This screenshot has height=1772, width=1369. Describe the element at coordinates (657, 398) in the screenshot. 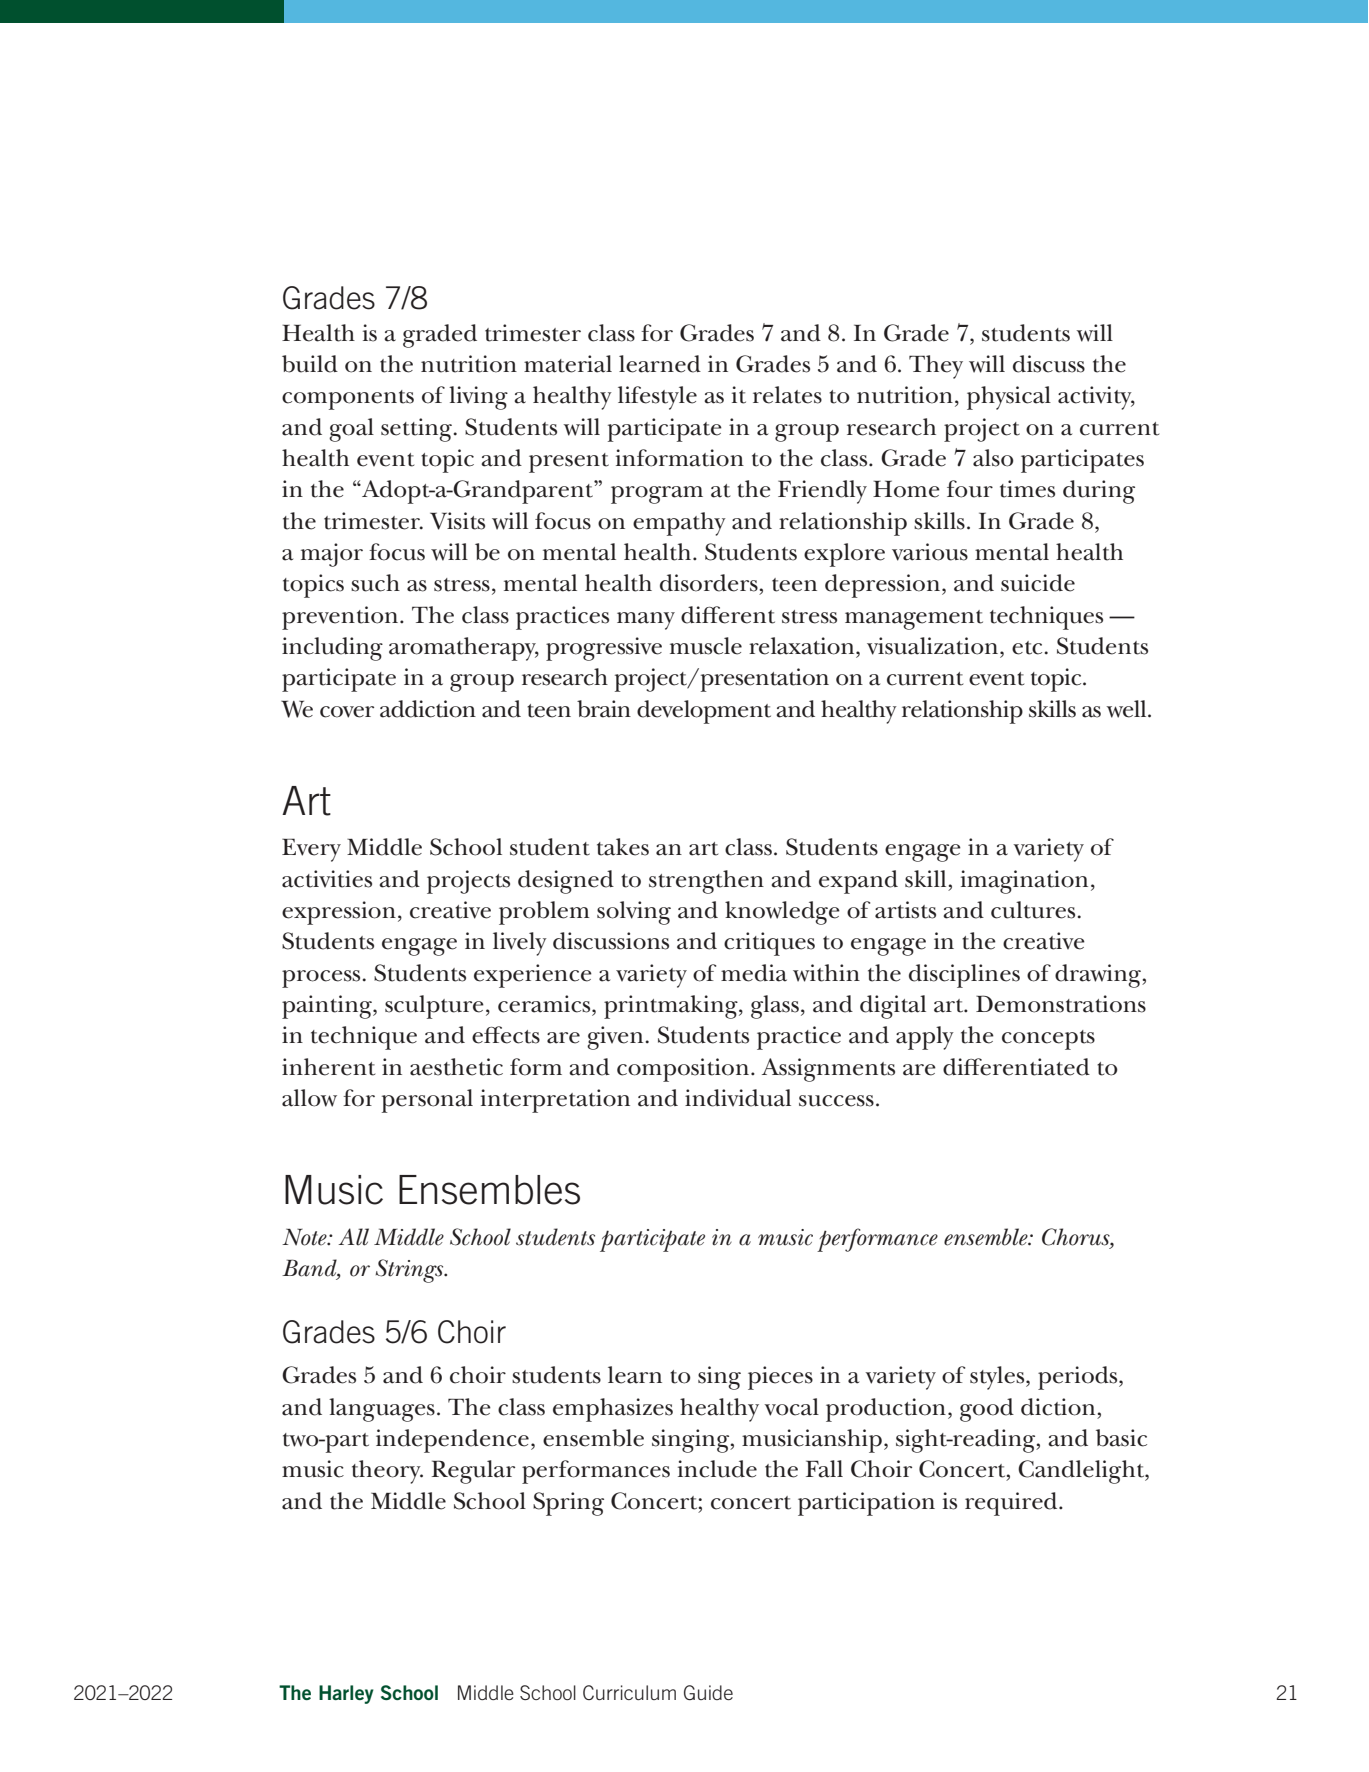

I see `lifestyle` at that location.
